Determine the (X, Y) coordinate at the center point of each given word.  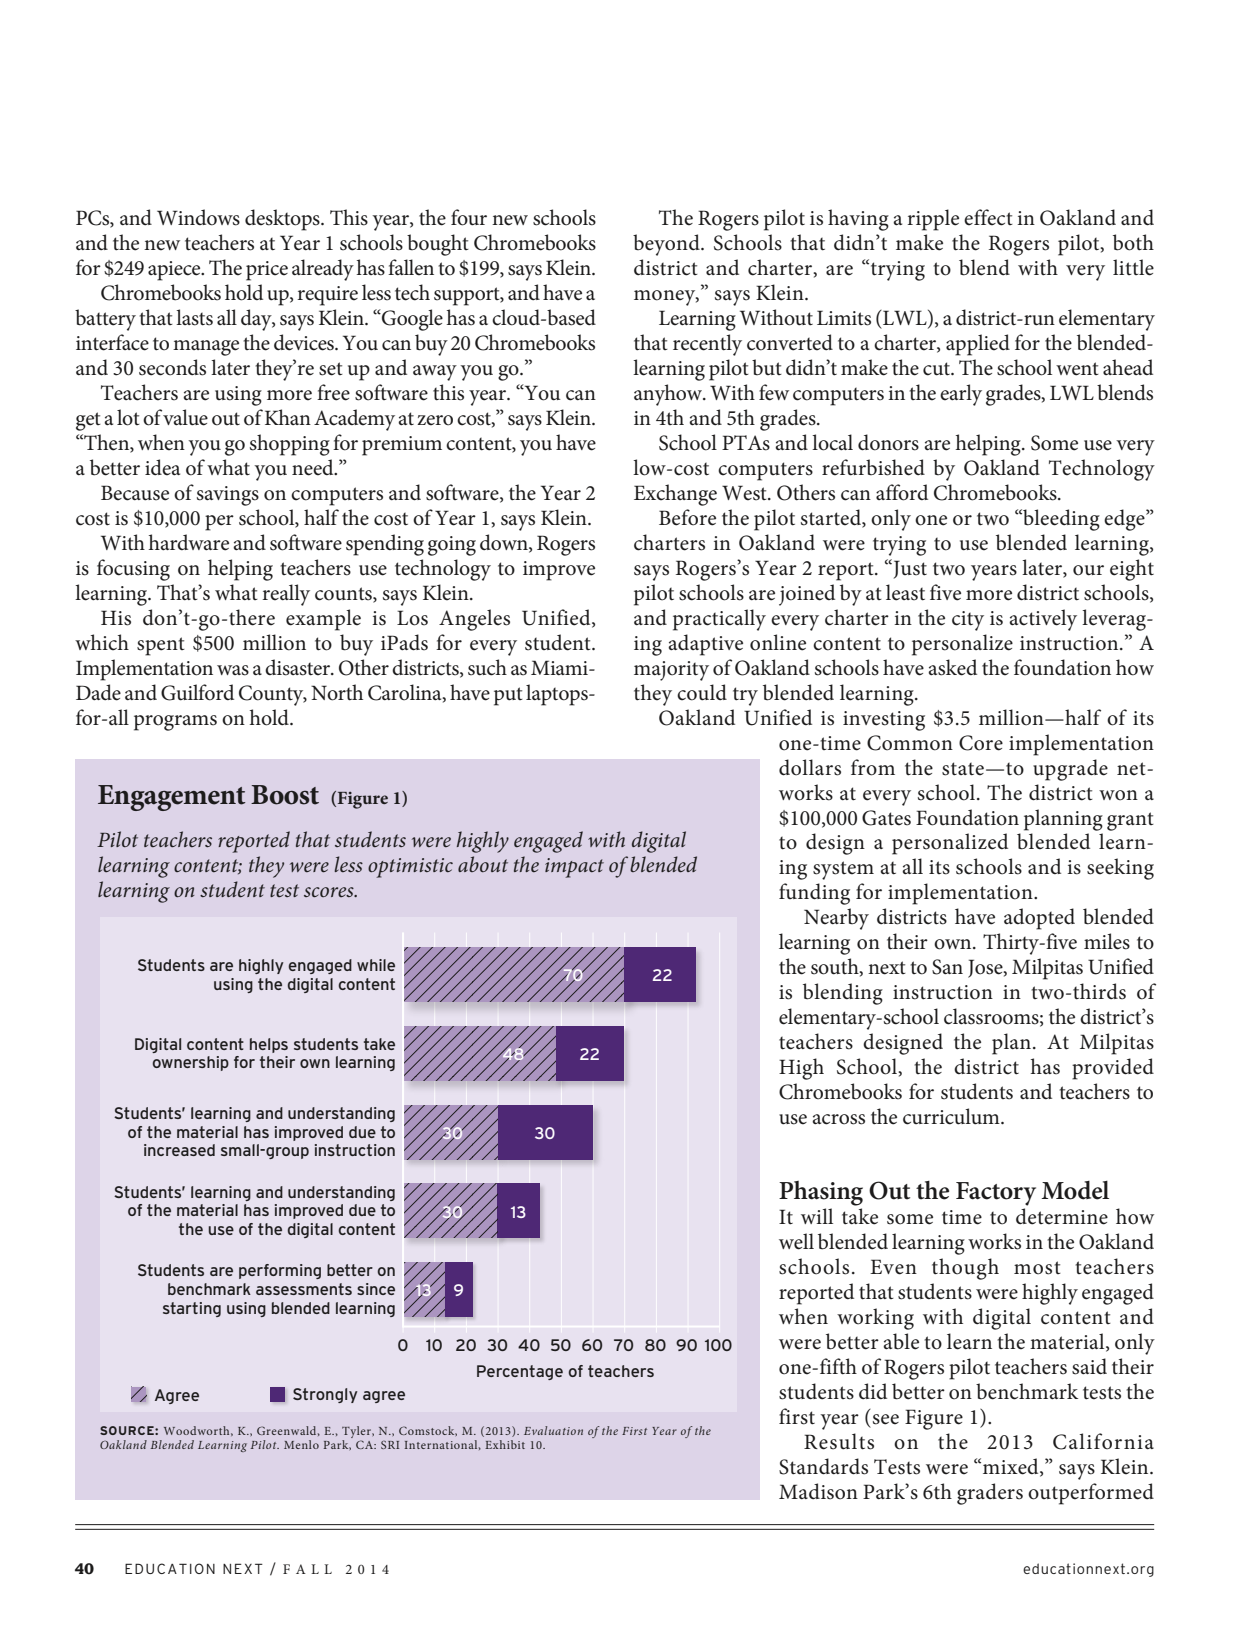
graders (990, 1494)
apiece (175, 271)
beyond (667, 245)
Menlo (301, 1444)
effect (988, 217)
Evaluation (553, 1430)
